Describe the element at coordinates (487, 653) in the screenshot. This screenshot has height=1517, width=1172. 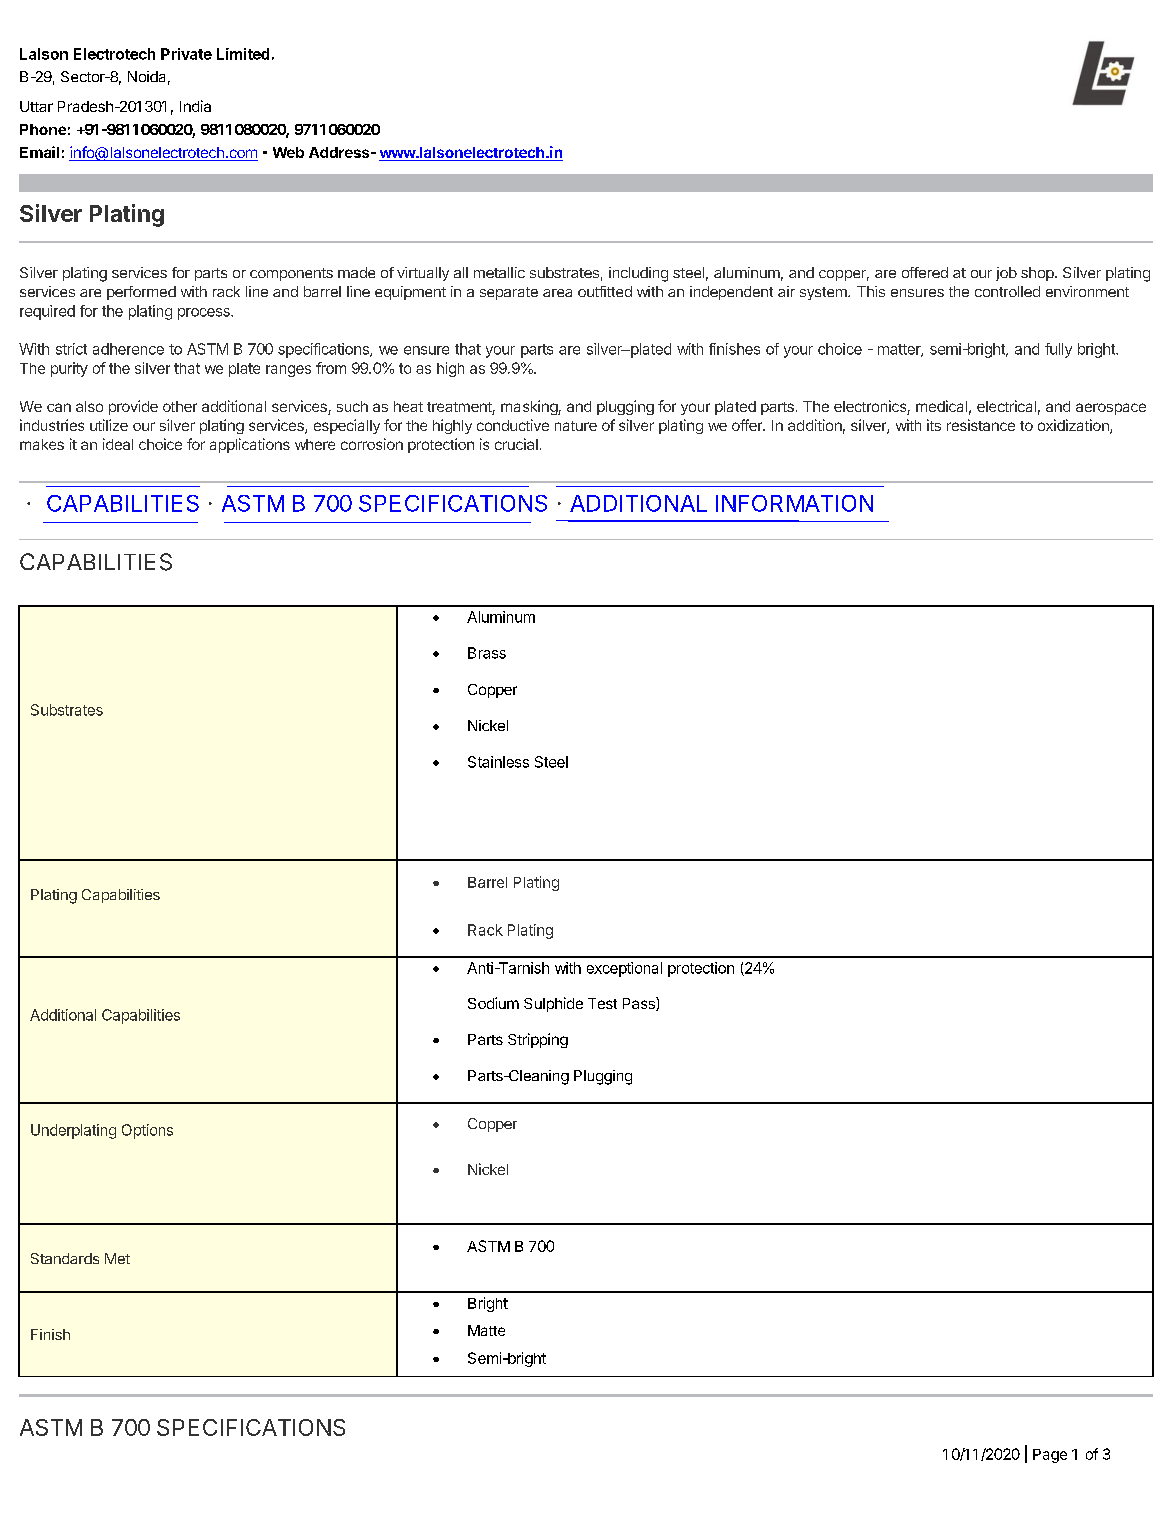
I see `Brass` at that location.
